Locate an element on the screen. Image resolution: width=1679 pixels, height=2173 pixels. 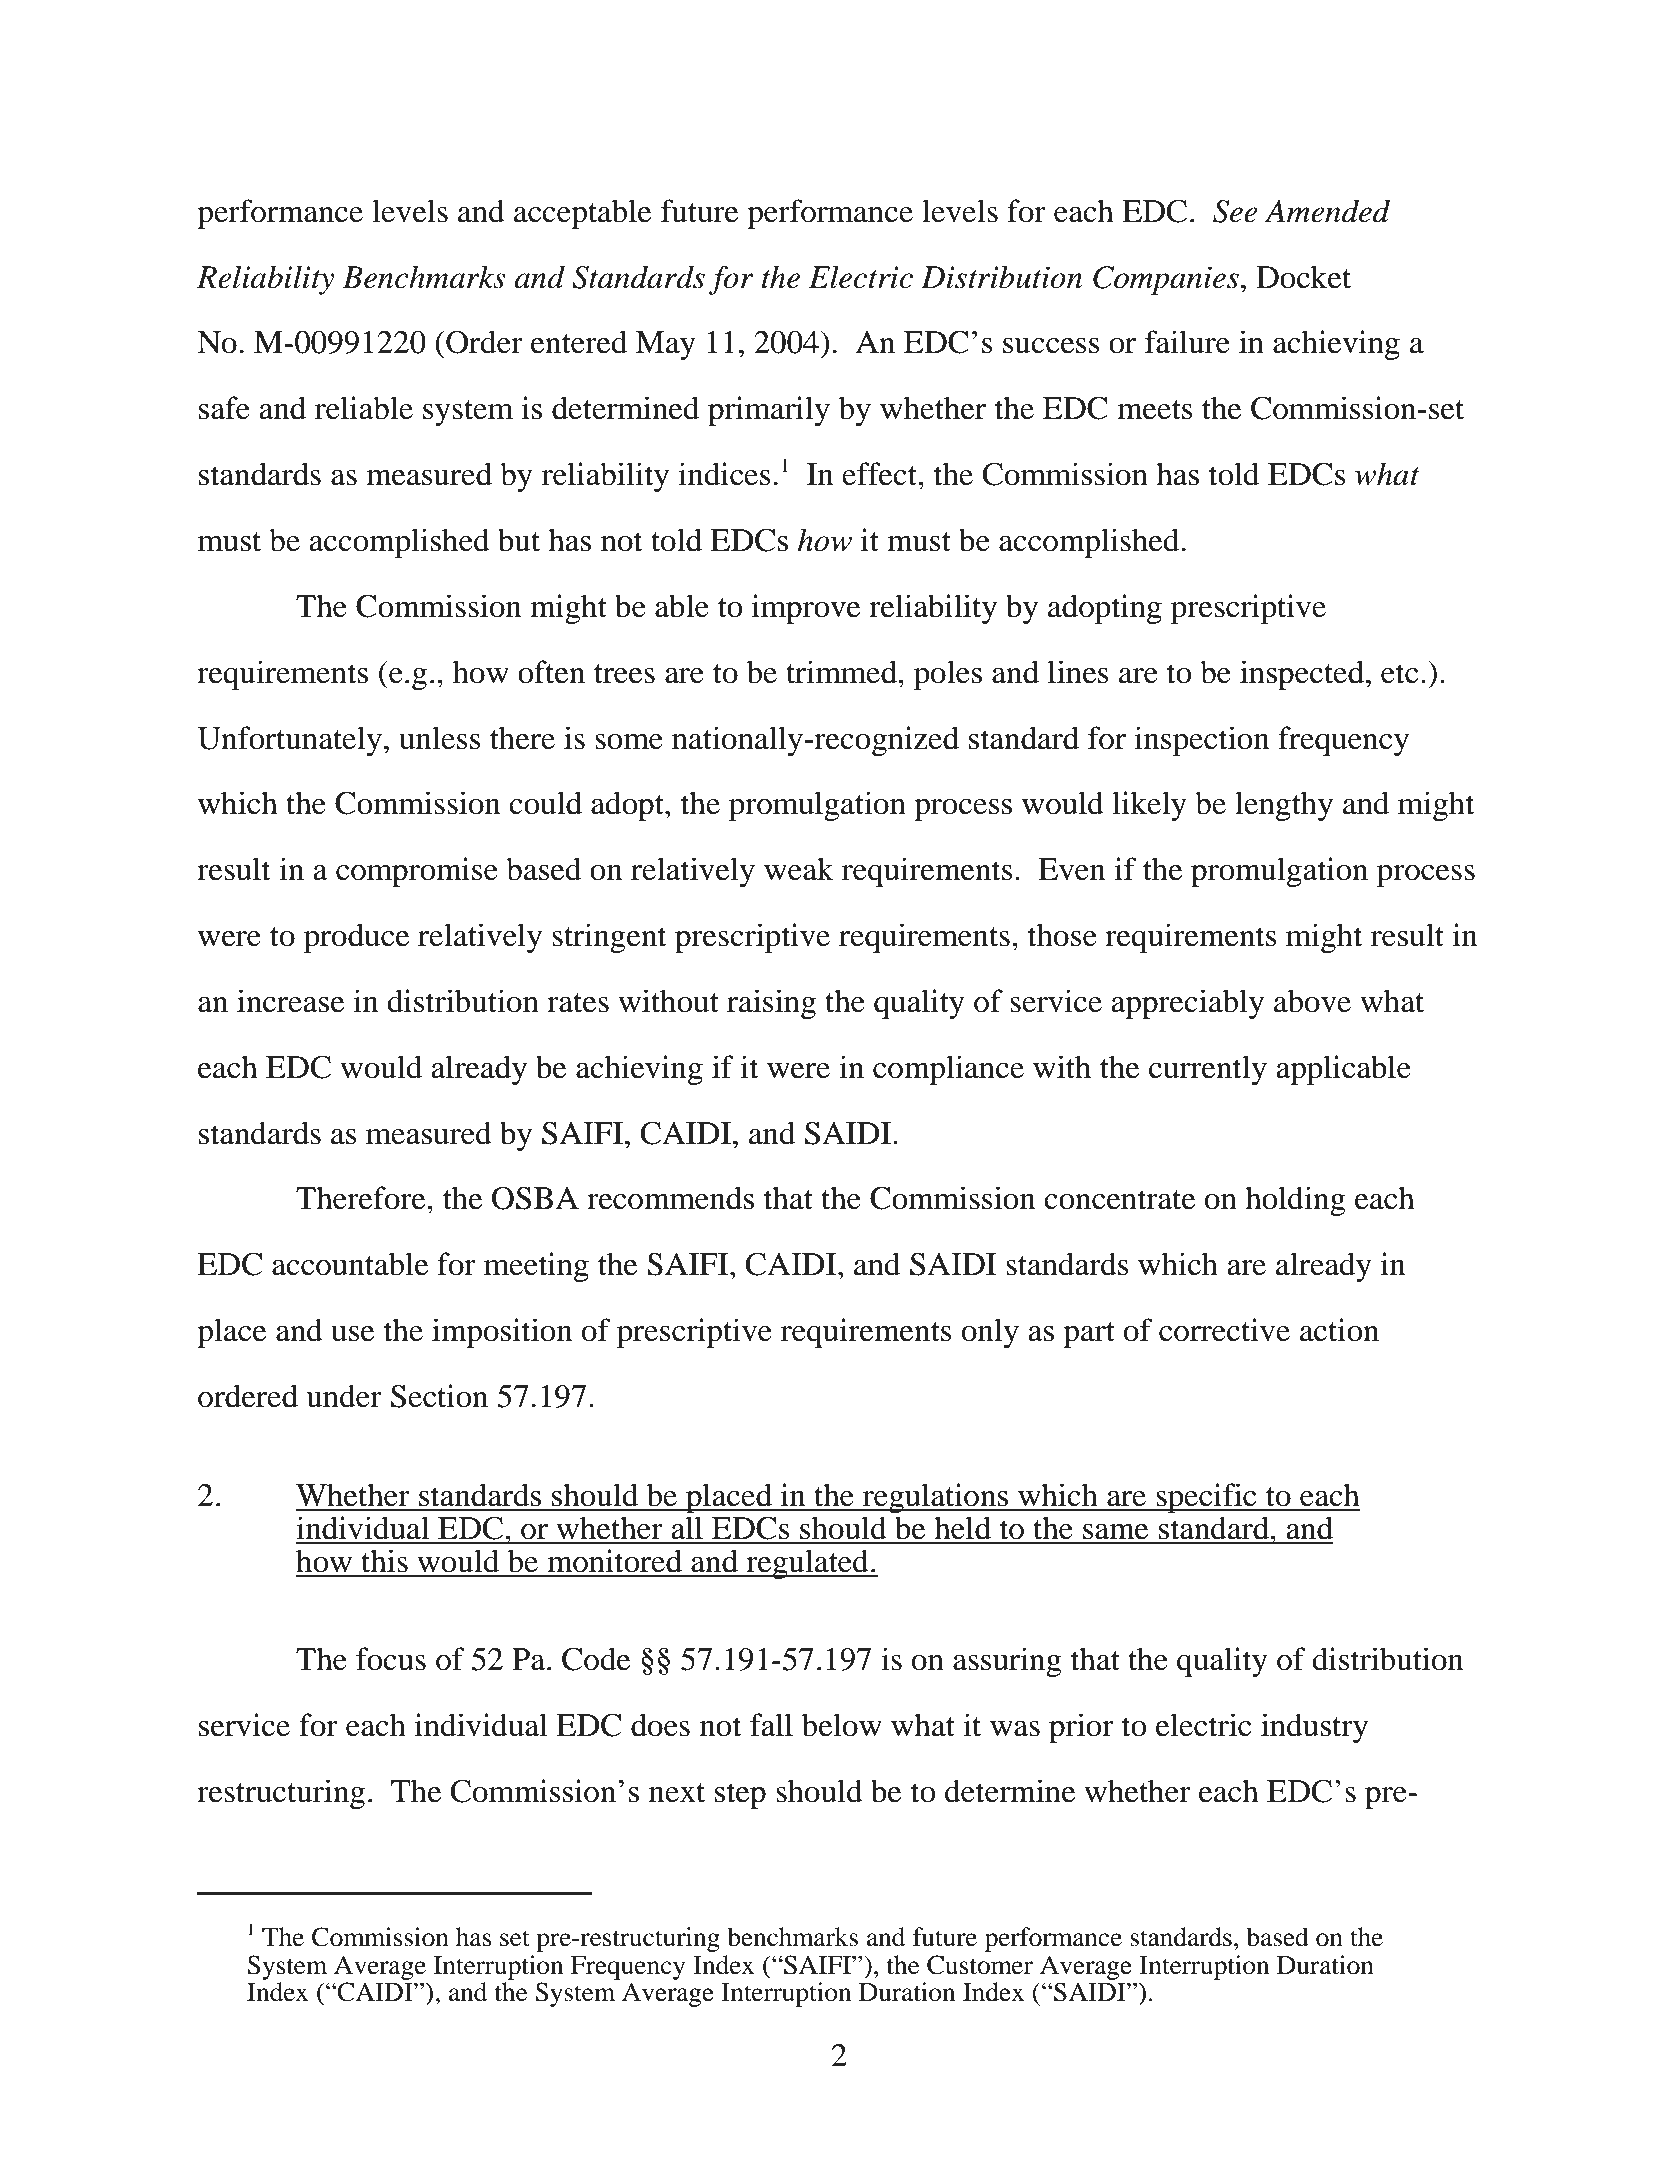
entered is located at coordinates (579, 342).
